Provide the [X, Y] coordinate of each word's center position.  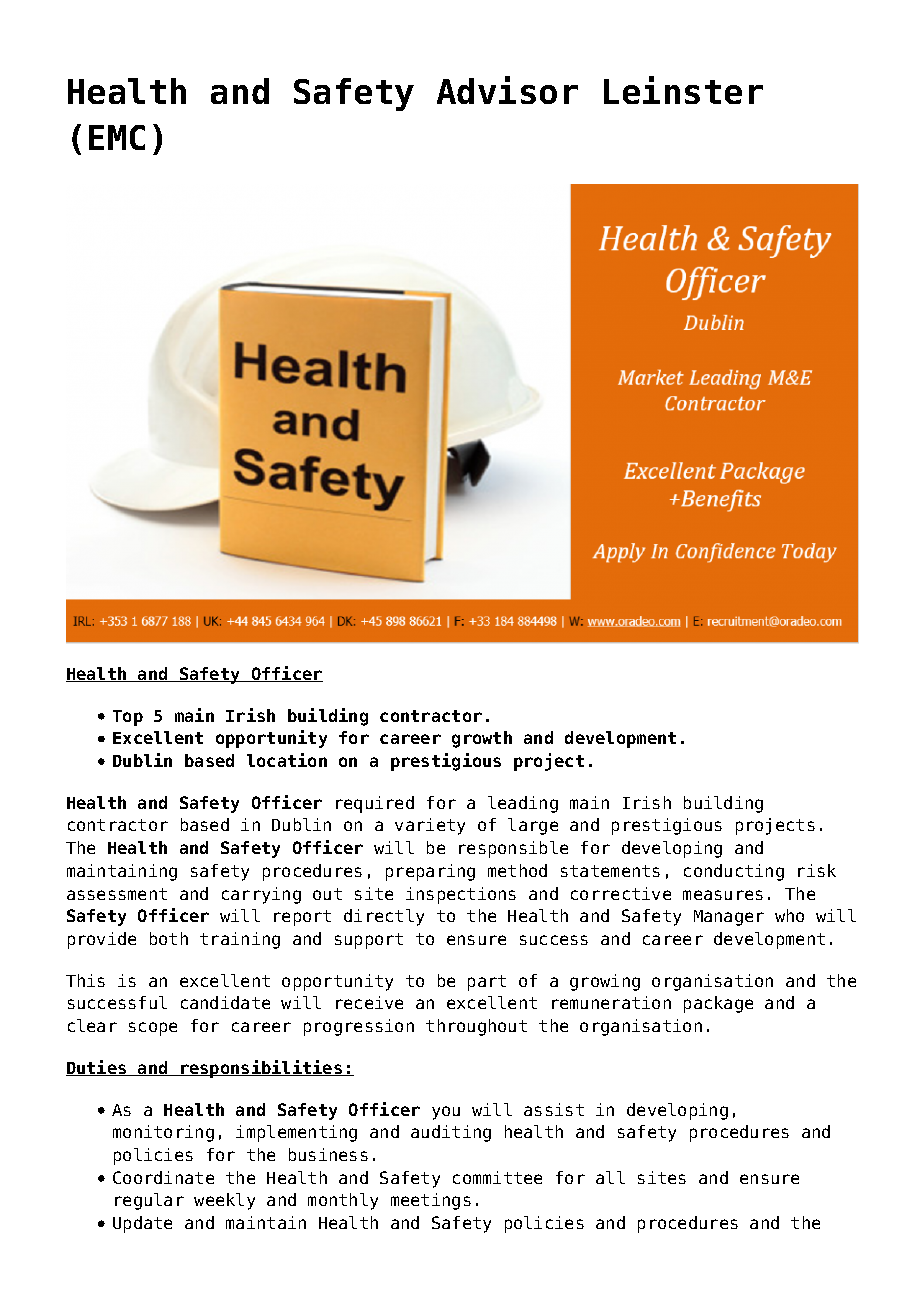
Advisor [507, 90]
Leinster [683, 90]
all [610, 1177]
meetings [431, 1201]
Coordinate [163, 1177]
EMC [117, 137]
